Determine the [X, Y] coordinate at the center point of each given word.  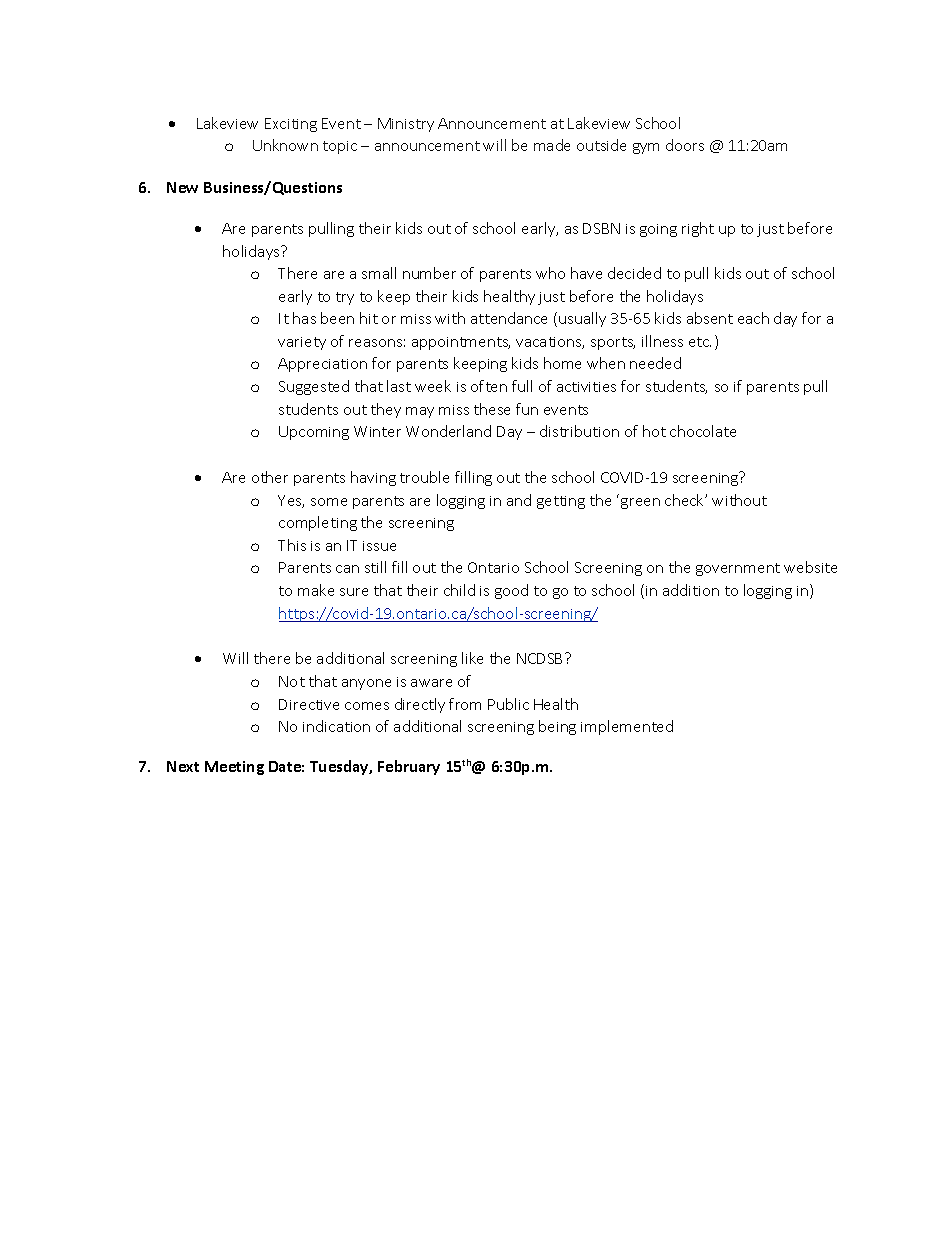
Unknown [285, 145]
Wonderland [448, 431]
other [270, 477]
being [557, 727]
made [552, 145]
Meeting [234, 768]
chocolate [703, 431]
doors [685, 145]
